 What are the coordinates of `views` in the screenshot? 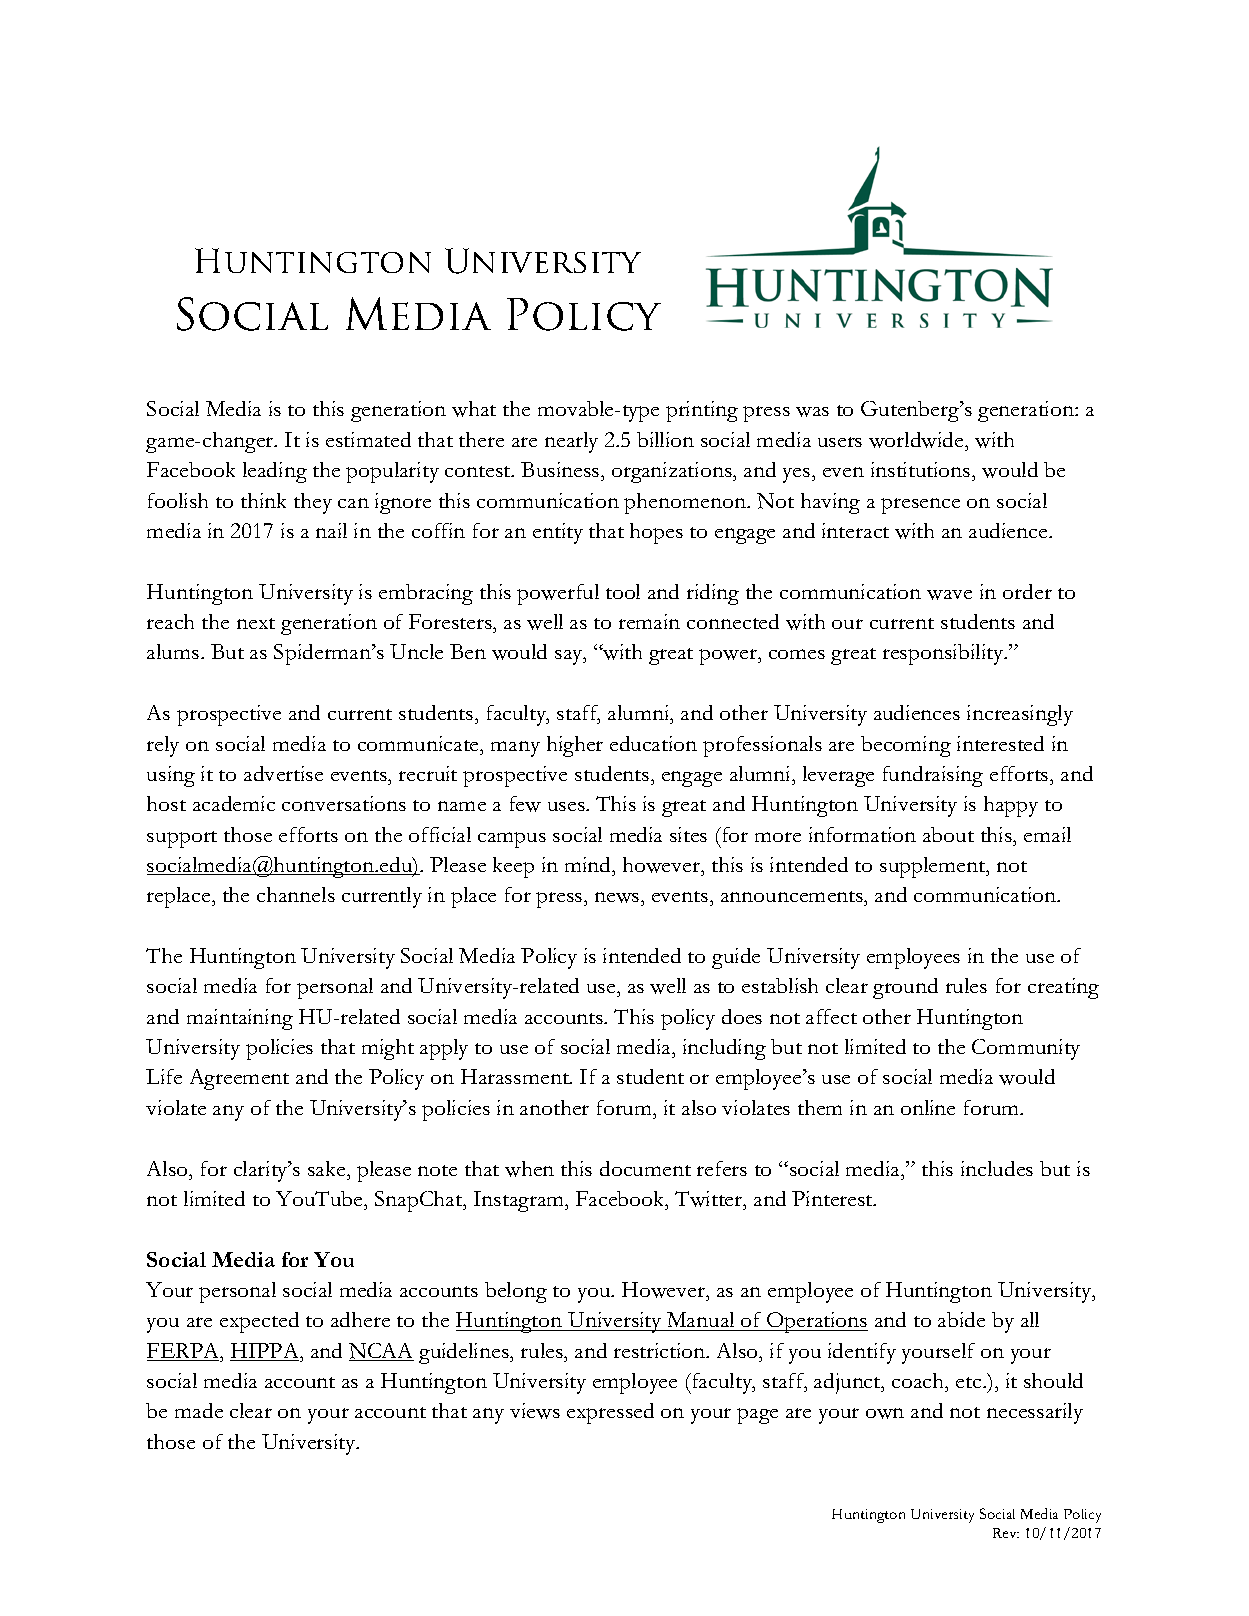 It's located at (535, 1411).
